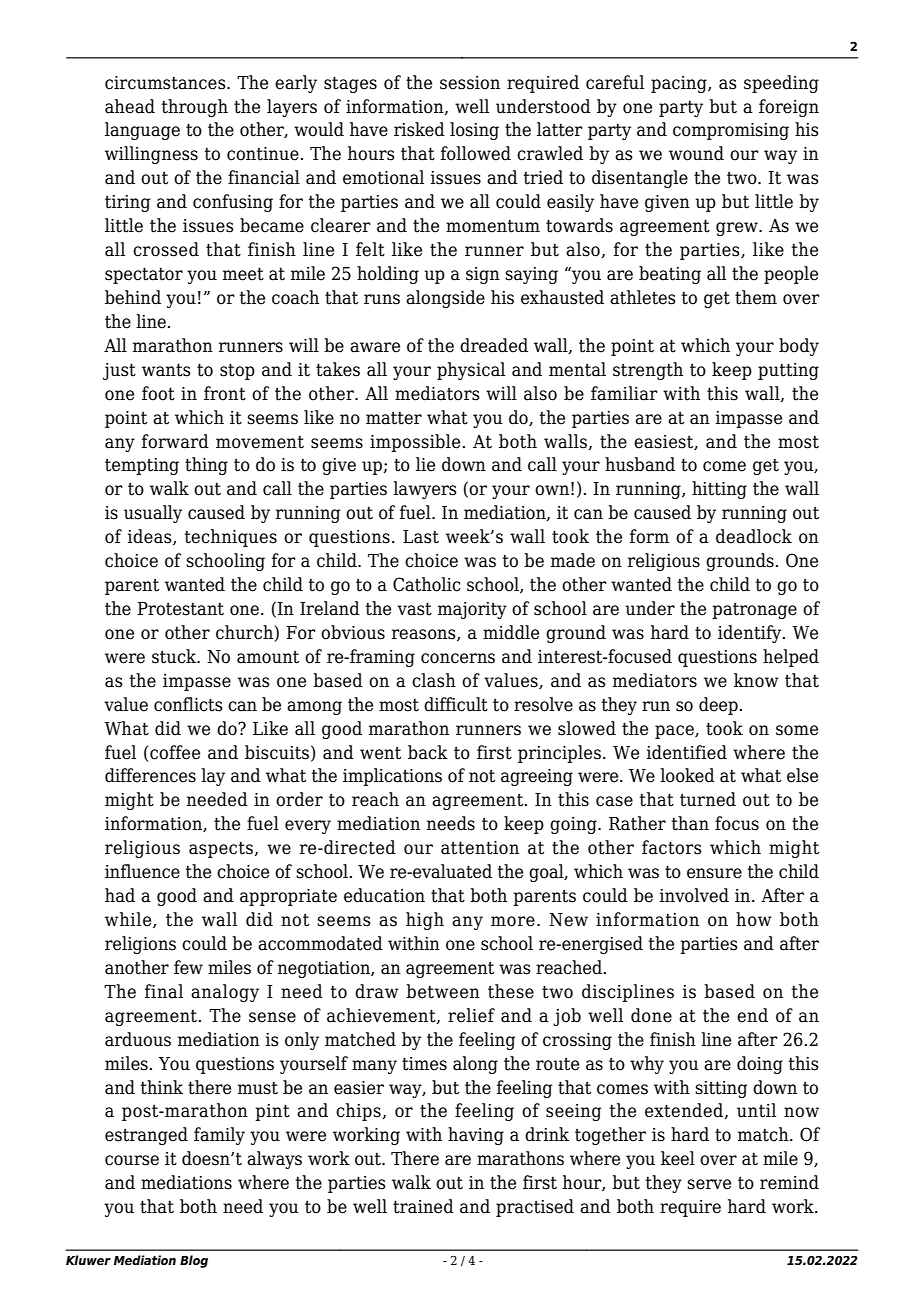 The width and height of the document is (924, 1308). I want to click on risked, so click(419, 129).
